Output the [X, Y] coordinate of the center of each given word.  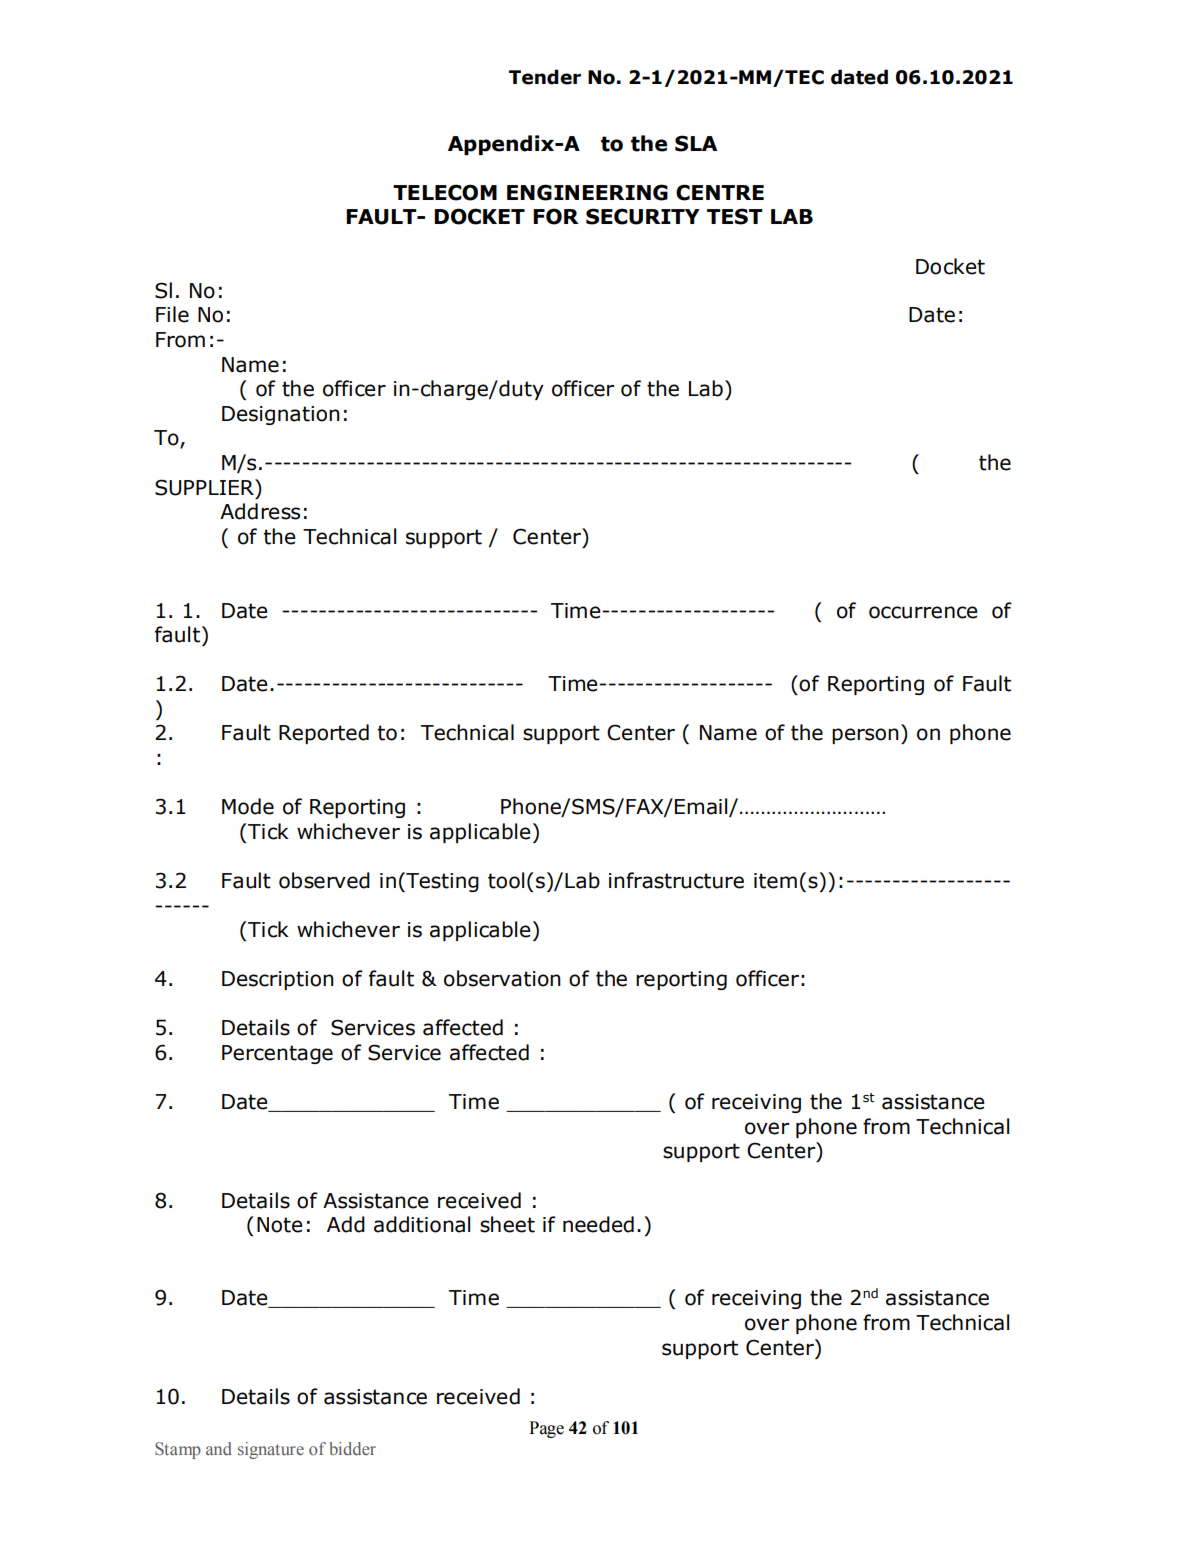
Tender [545, 77]
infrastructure [676, 880]
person [865, 736]
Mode [248, 806]
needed [598, 1224]
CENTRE [720, 192]
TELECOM [445, 192]
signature [271, 1450]
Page [546, 1429]
